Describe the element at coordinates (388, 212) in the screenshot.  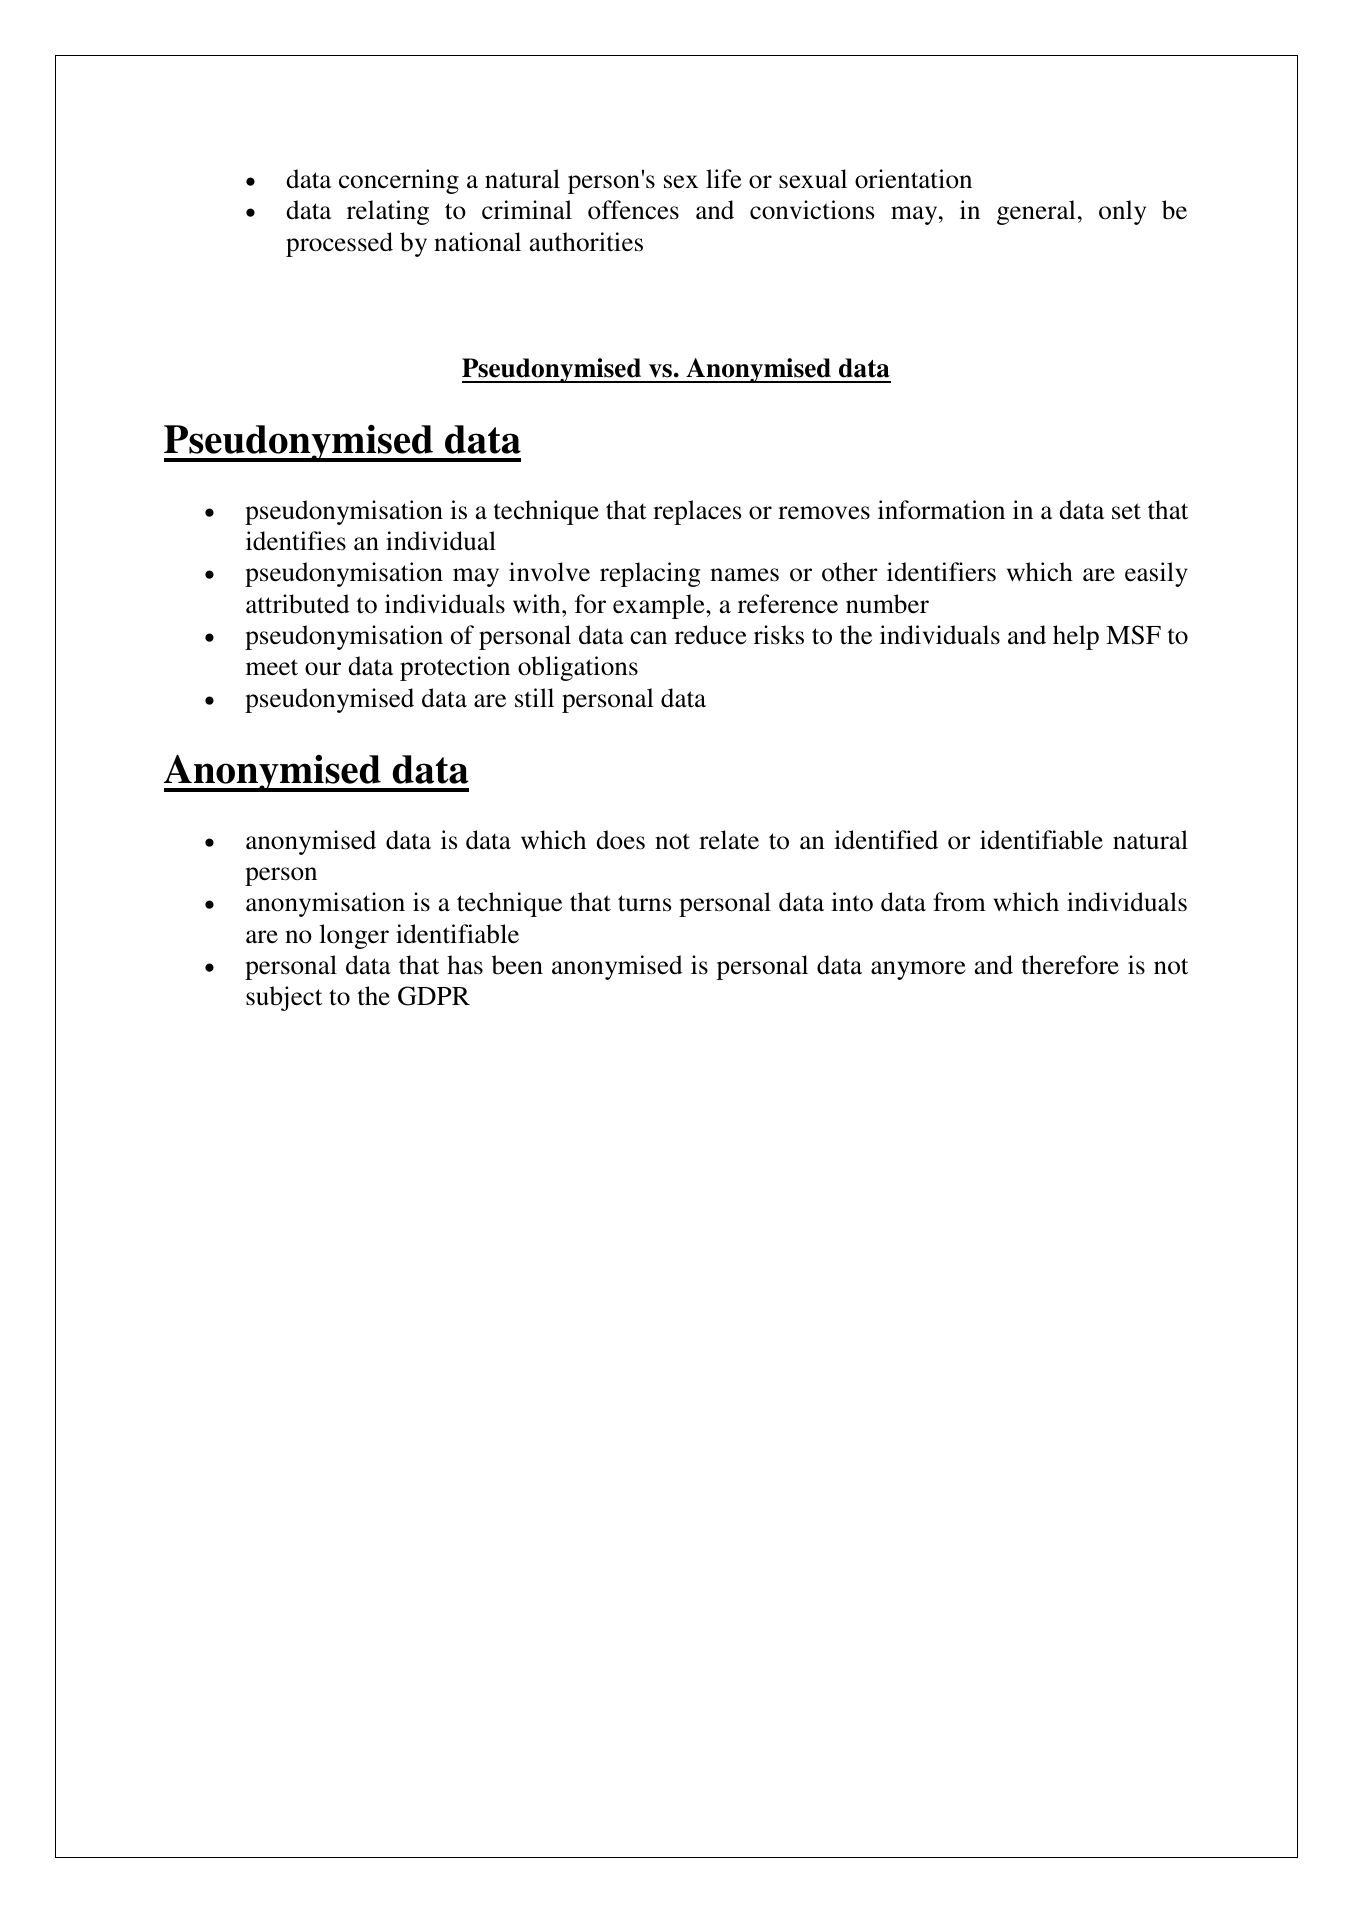
I see `relating` at that location.
